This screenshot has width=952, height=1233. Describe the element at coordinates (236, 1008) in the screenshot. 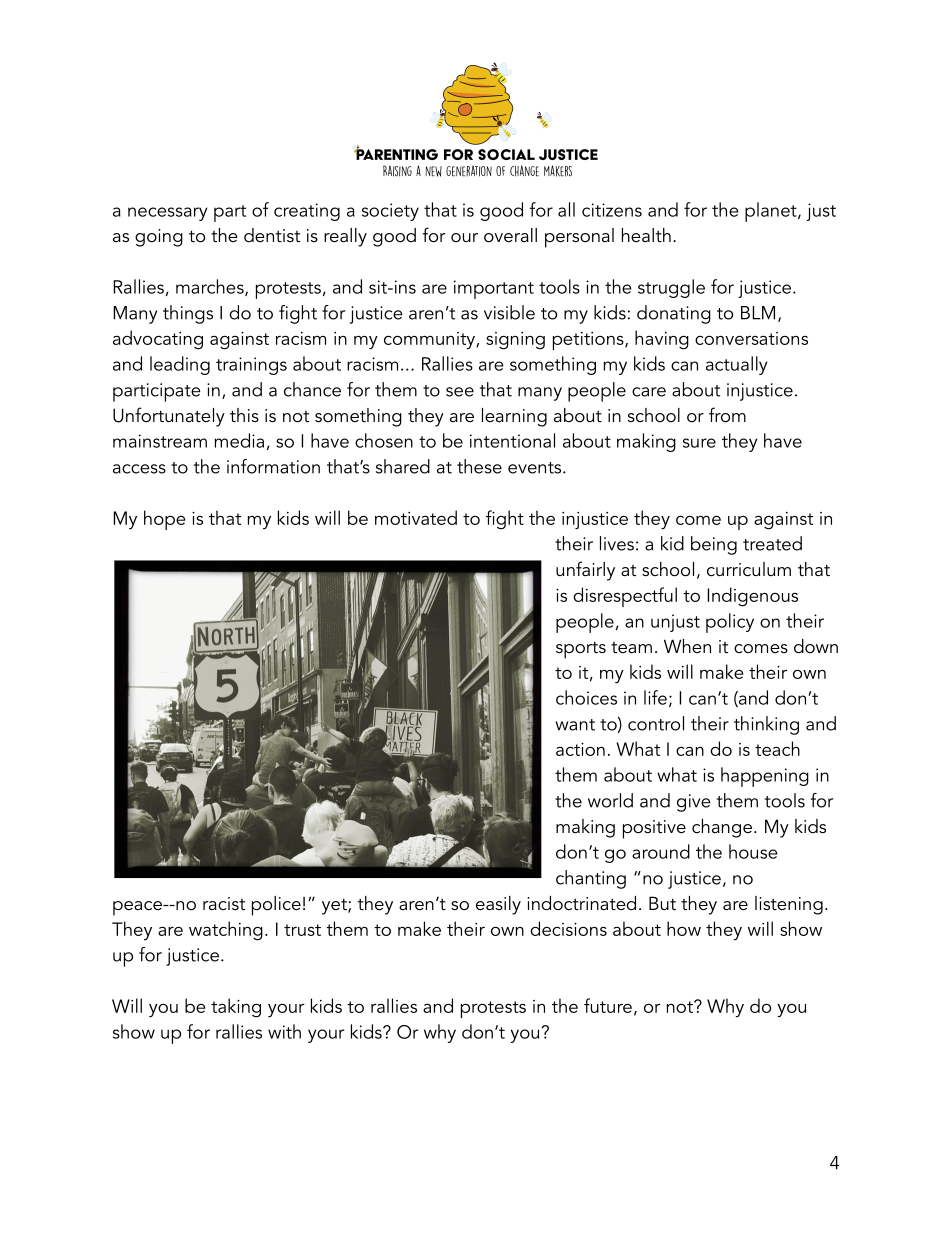

I see `taking` at that location.
